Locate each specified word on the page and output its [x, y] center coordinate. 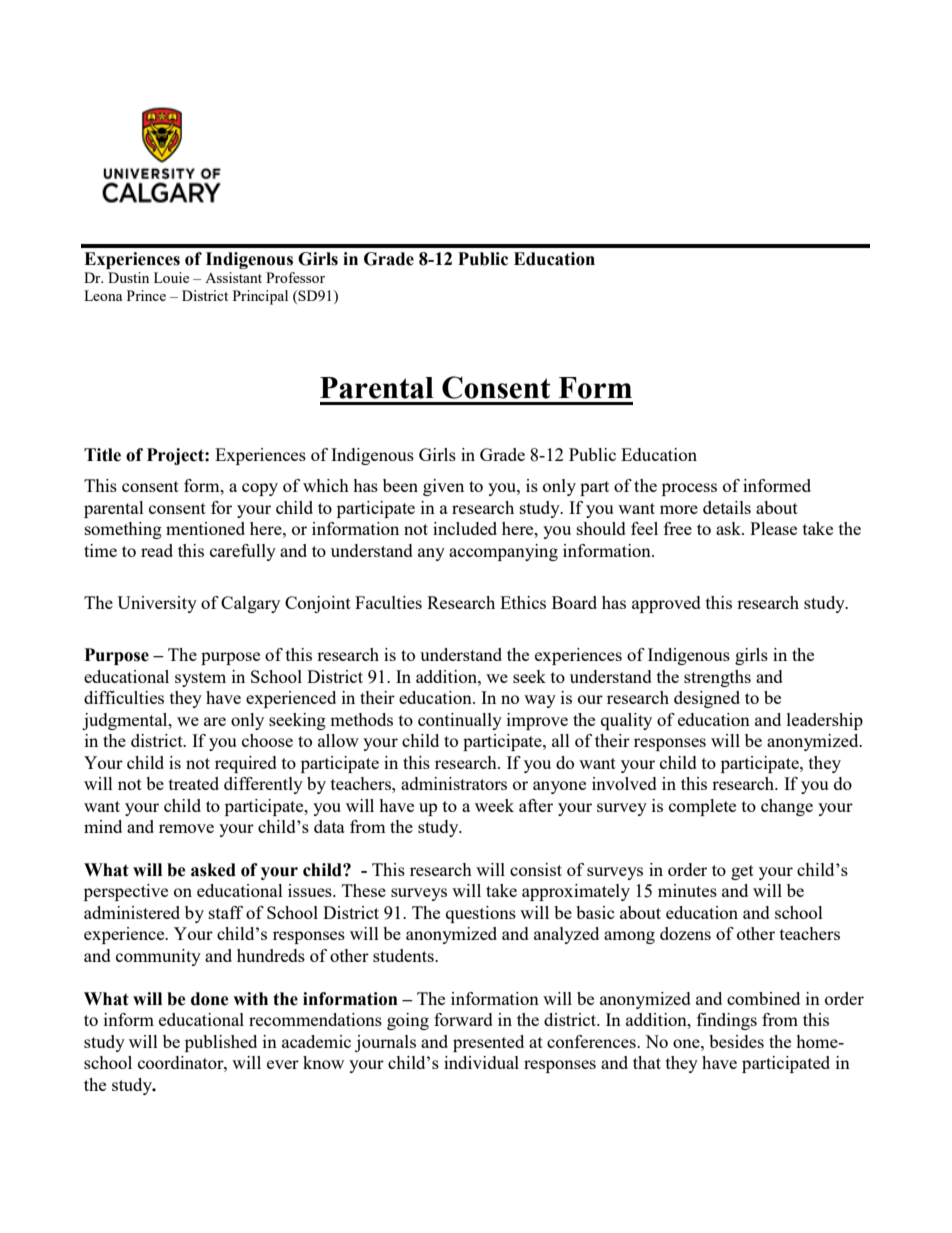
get [742, 872]
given [443, 487]
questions [481, 914]
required [246, 764]
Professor [295, 277]
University [157, 604]
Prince [146, 295]
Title [102, 455]
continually [460, 721]
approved [666, 604]
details [727, 507]
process [689, 489]
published [221, 1043]
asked [213, 870]
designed [707, 699]
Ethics [523, 602]
